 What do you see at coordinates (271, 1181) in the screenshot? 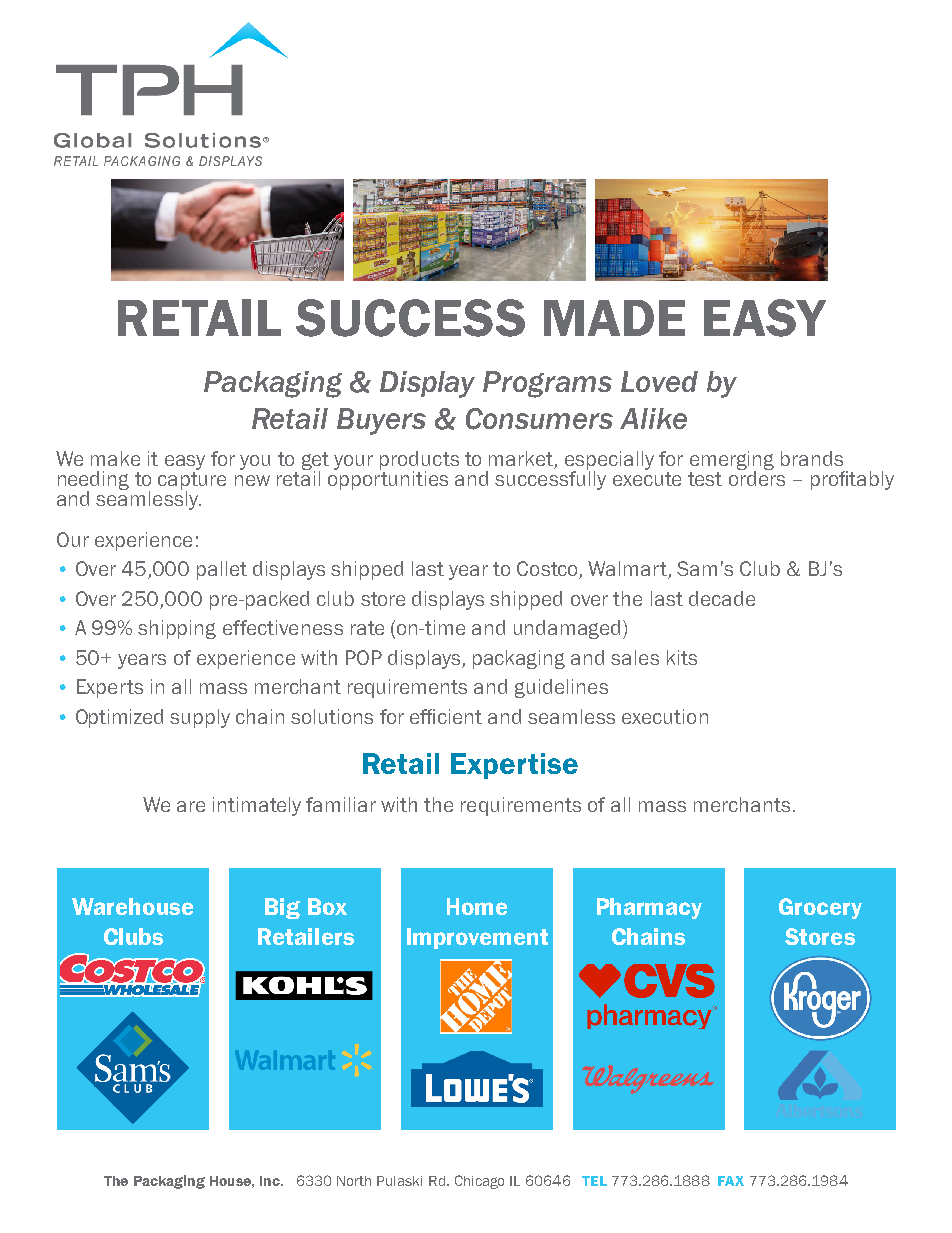
I see `Inc` at bounding box center [271, 1181].
